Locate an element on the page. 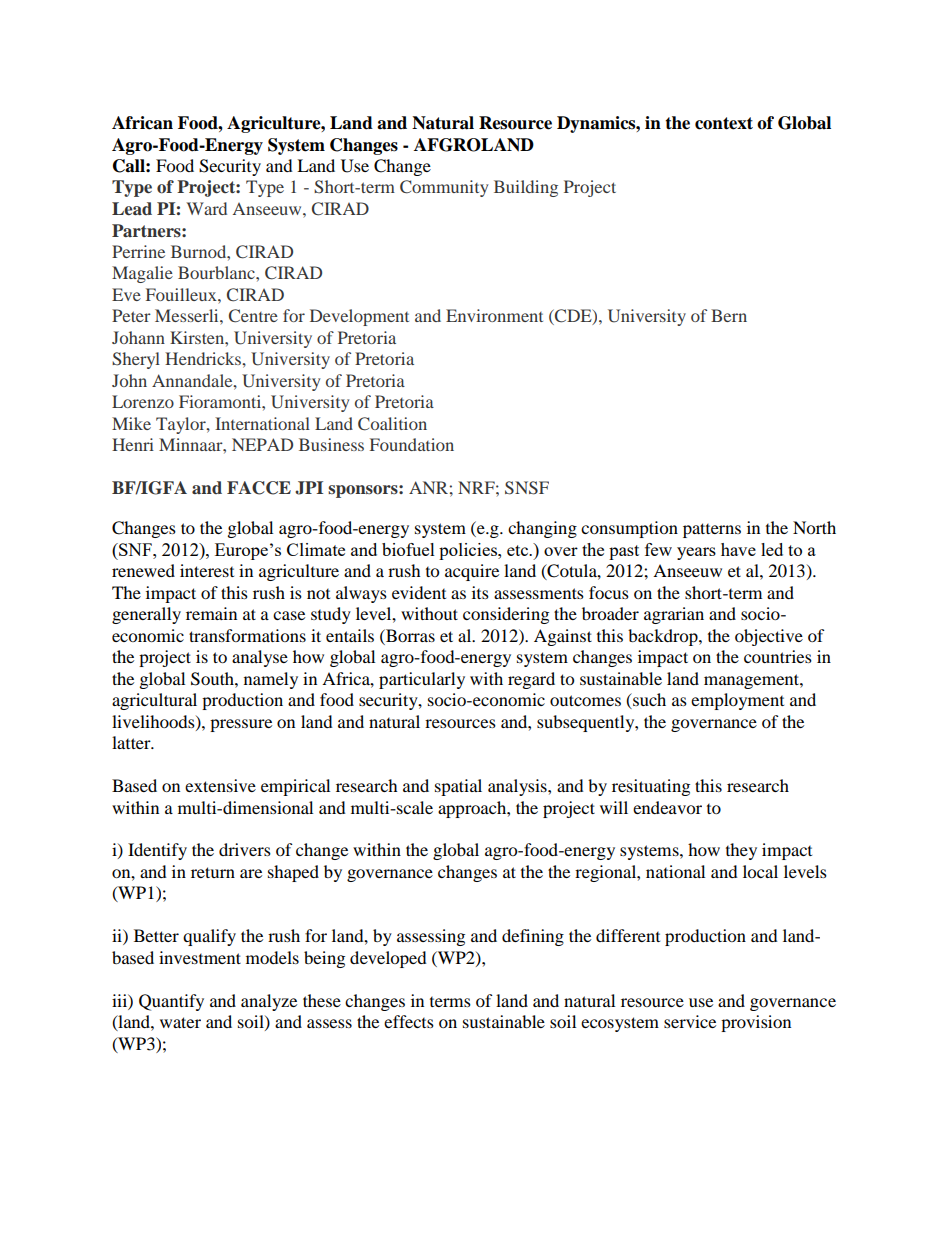  Quantify is located at coordinates (171, 1002).
